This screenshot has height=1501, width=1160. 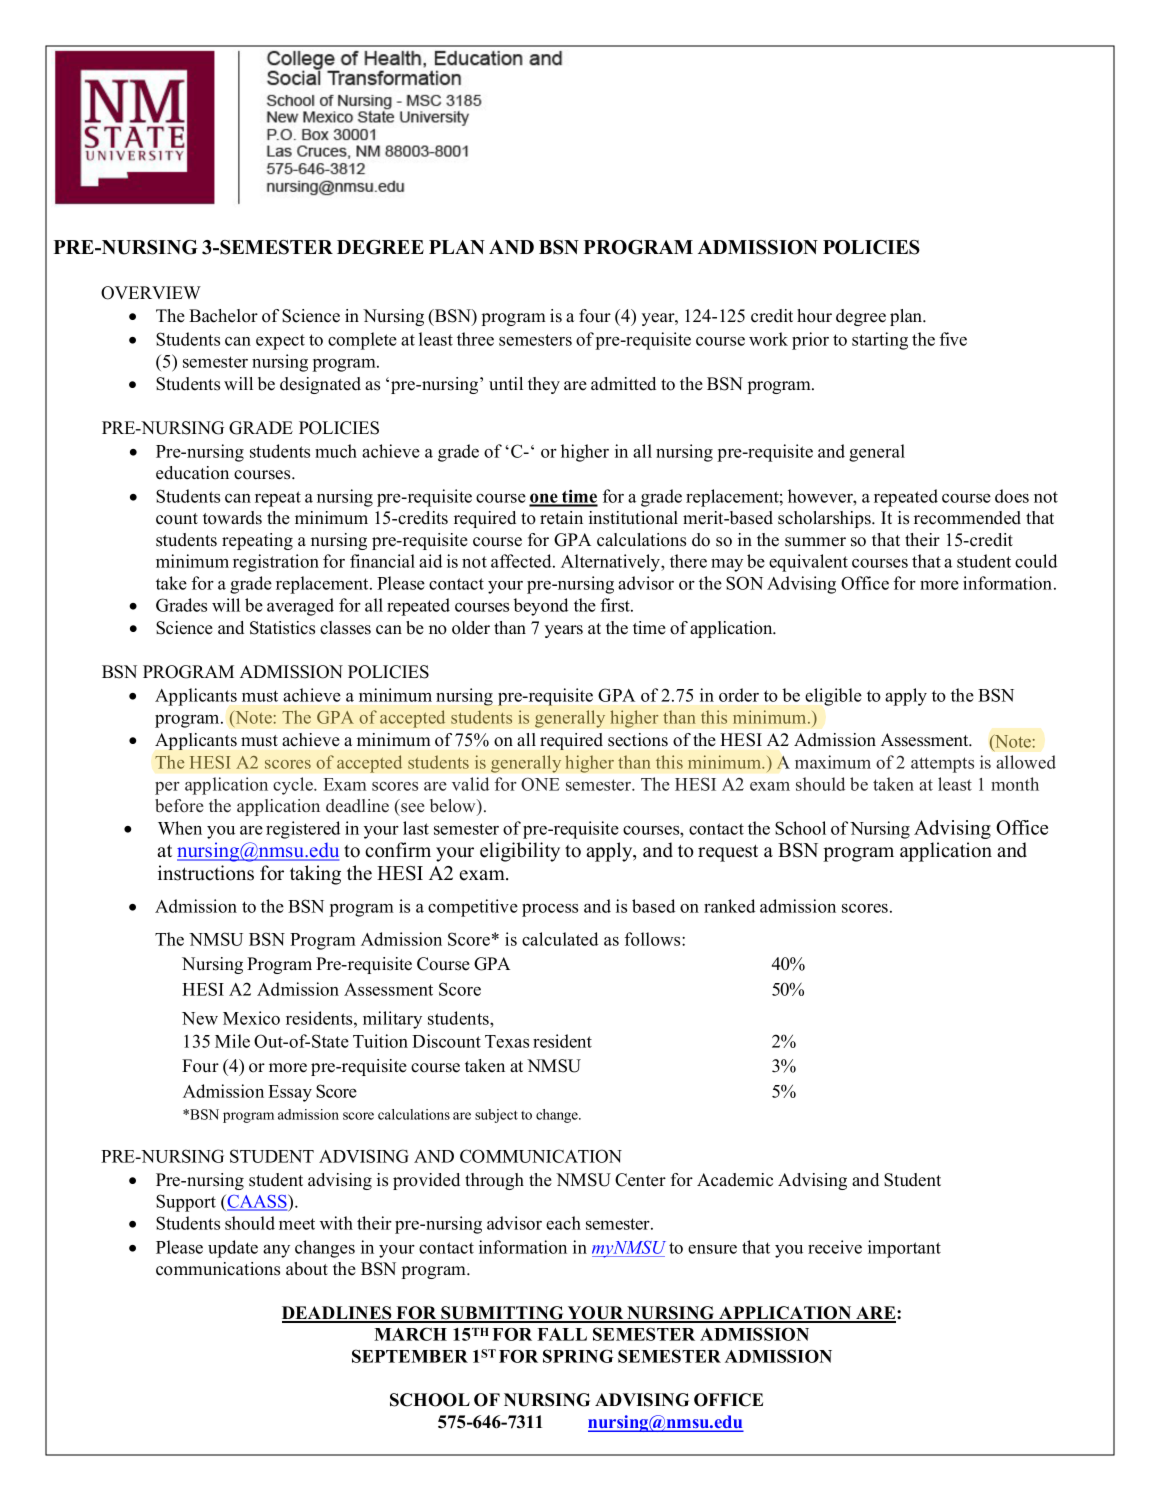 What do you see at coordinates (953, 339) in the screenshot?
I see `five` at bounding box center [953, 339].
